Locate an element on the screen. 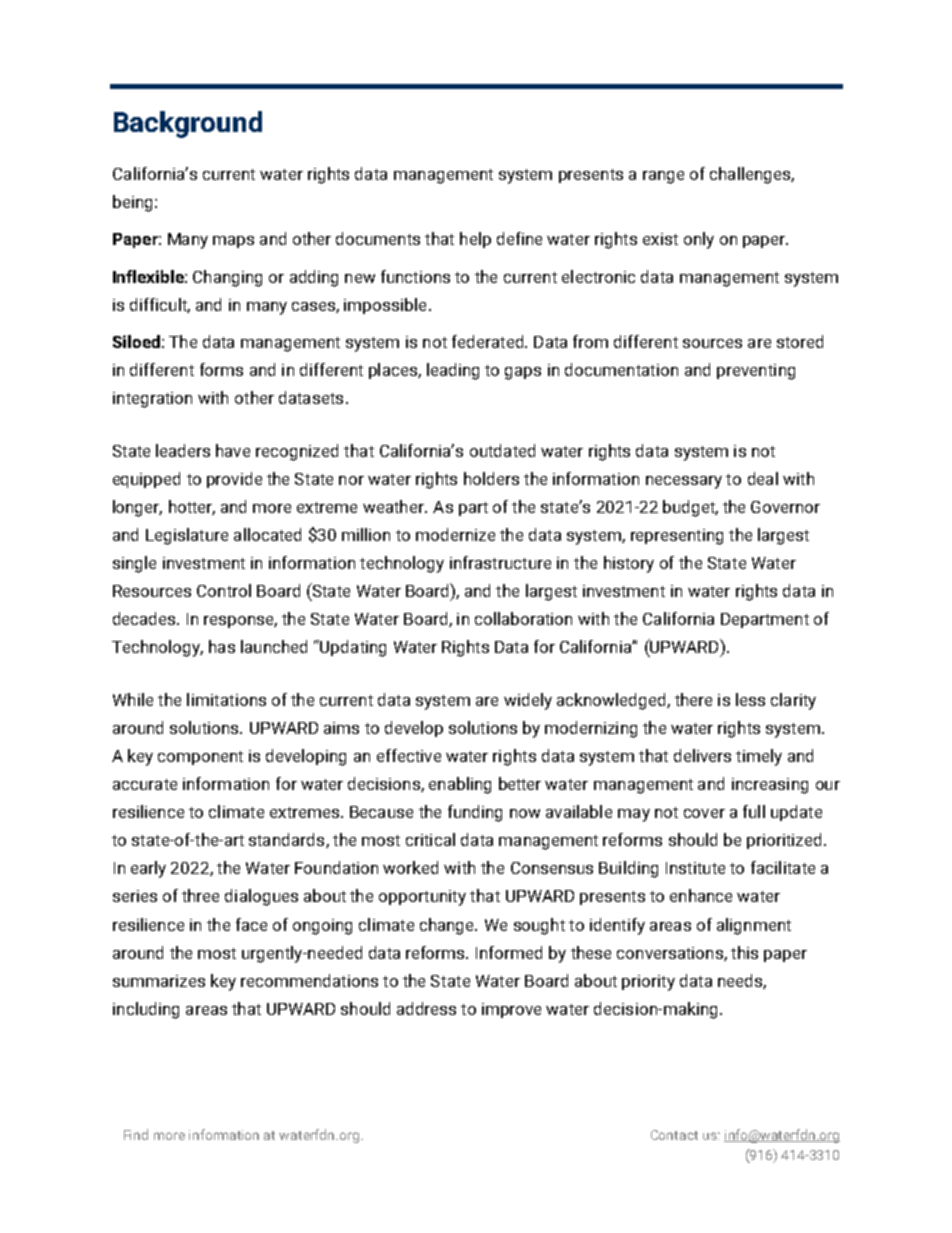  holders is located at coordinates (491, 478).
